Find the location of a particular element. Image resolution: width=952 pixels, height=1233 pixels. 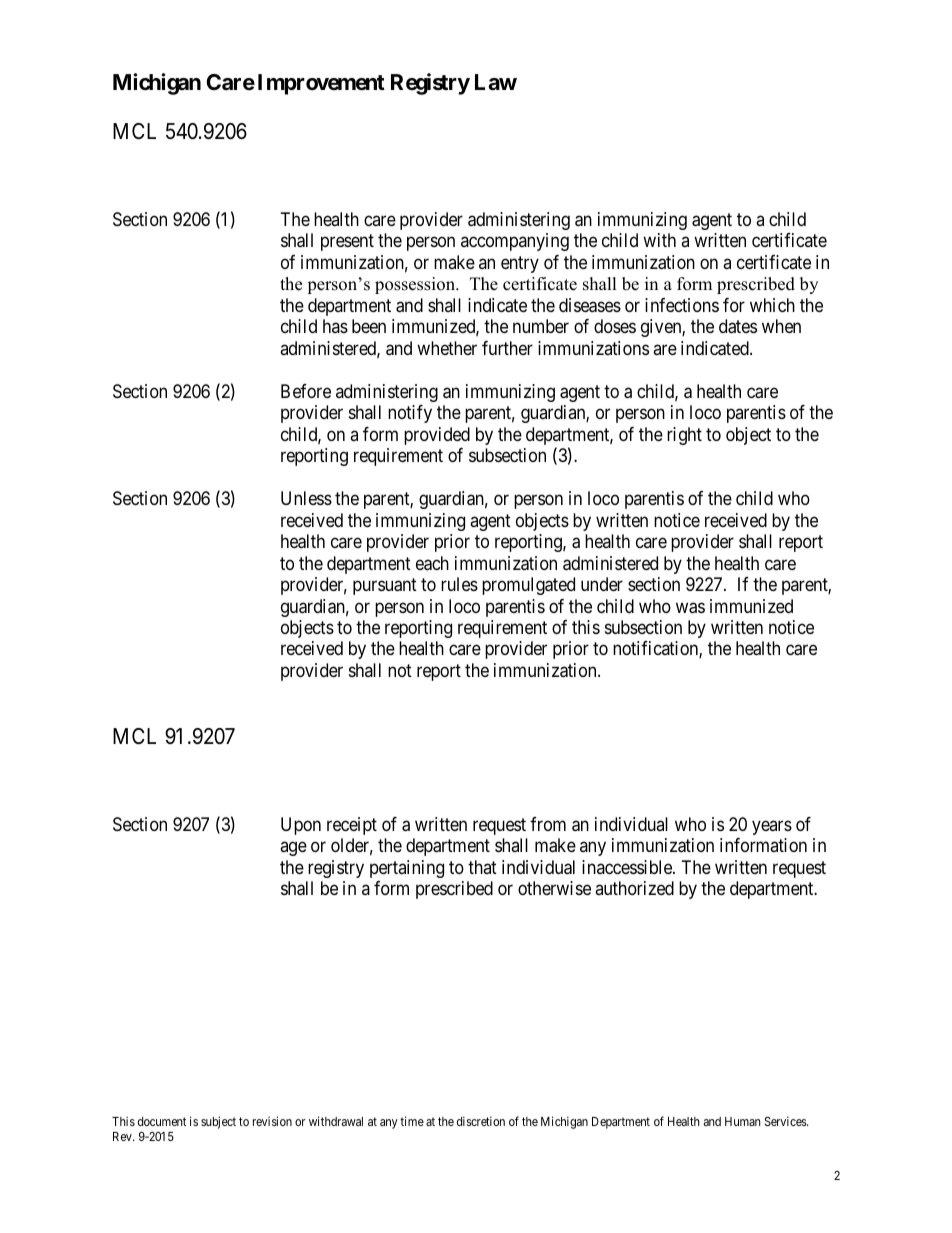

years is located at coordinates (772, 827).
